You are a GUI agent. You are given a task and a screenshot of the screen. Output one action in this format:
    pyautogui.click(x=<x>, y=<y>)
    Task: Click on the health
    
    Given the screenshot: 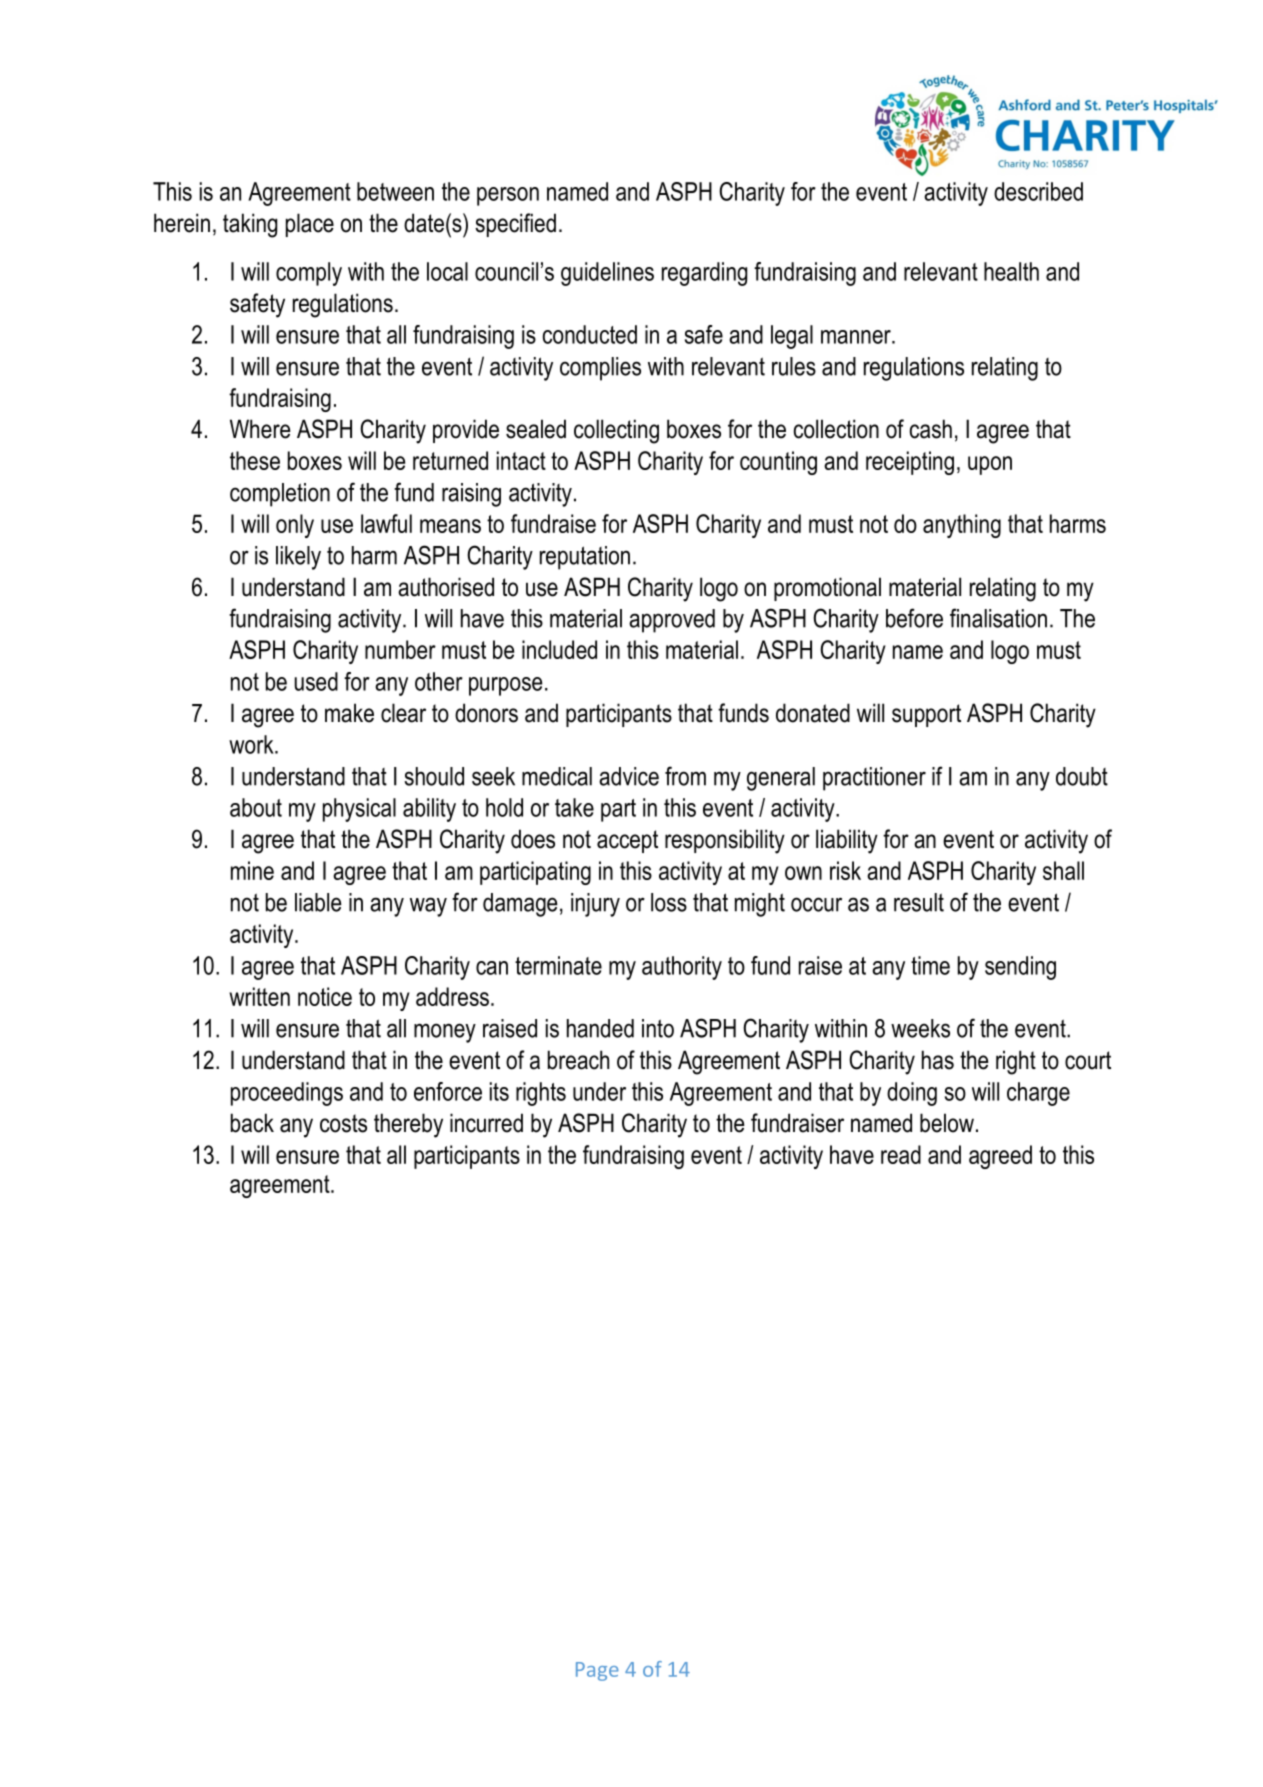 What is the action you would take?
    pyautogui.click(x=1011, y=271)
